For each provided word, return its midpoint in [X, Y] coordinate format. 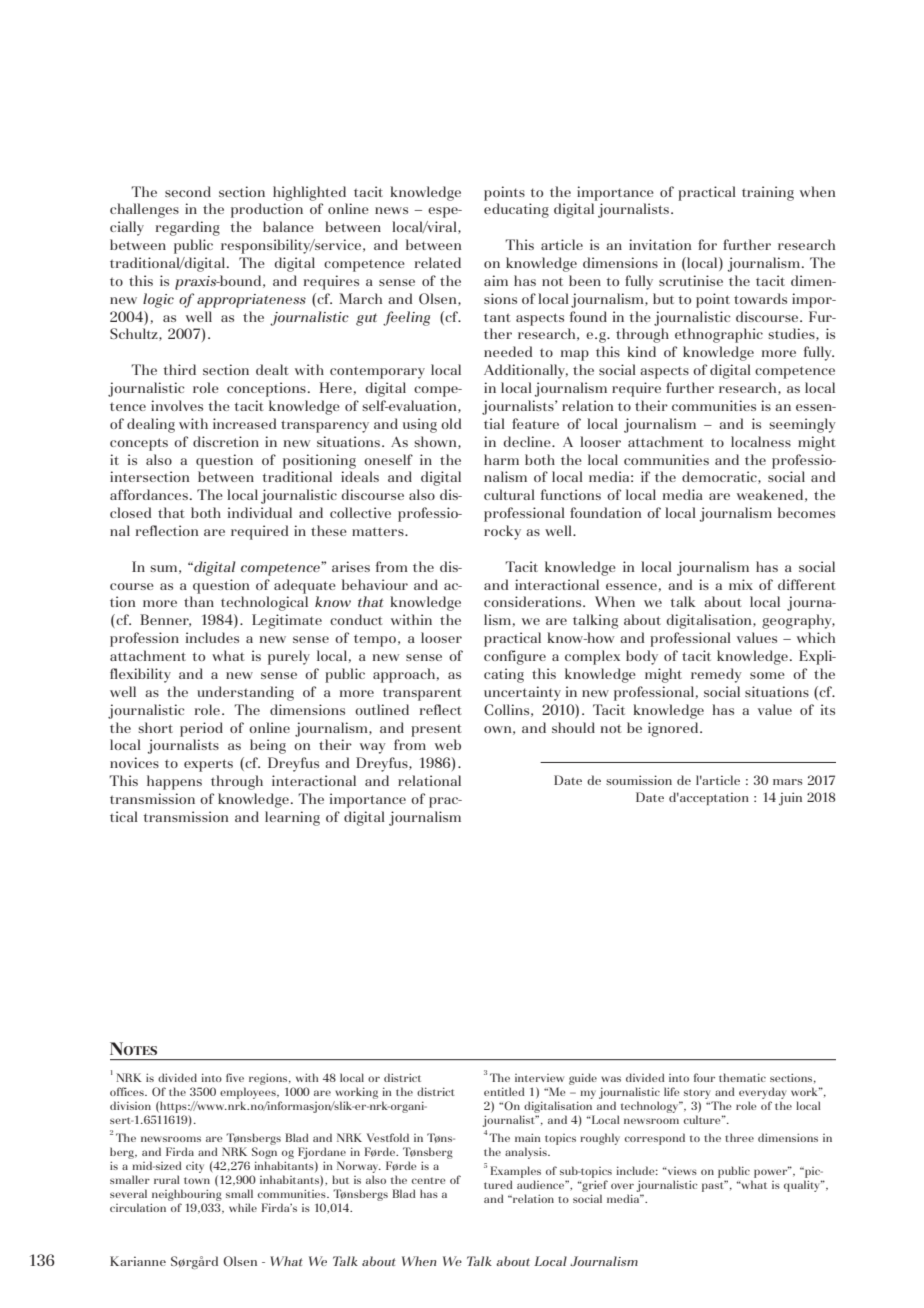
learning [292, 818]
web [448, 744]
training [768, 193]
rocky [502, 532]
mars [787, 782]
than [199, 601]
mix [741, 584]
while [243, 1207]
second [188, 191]
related [438, 262]
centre [429, 1180]
